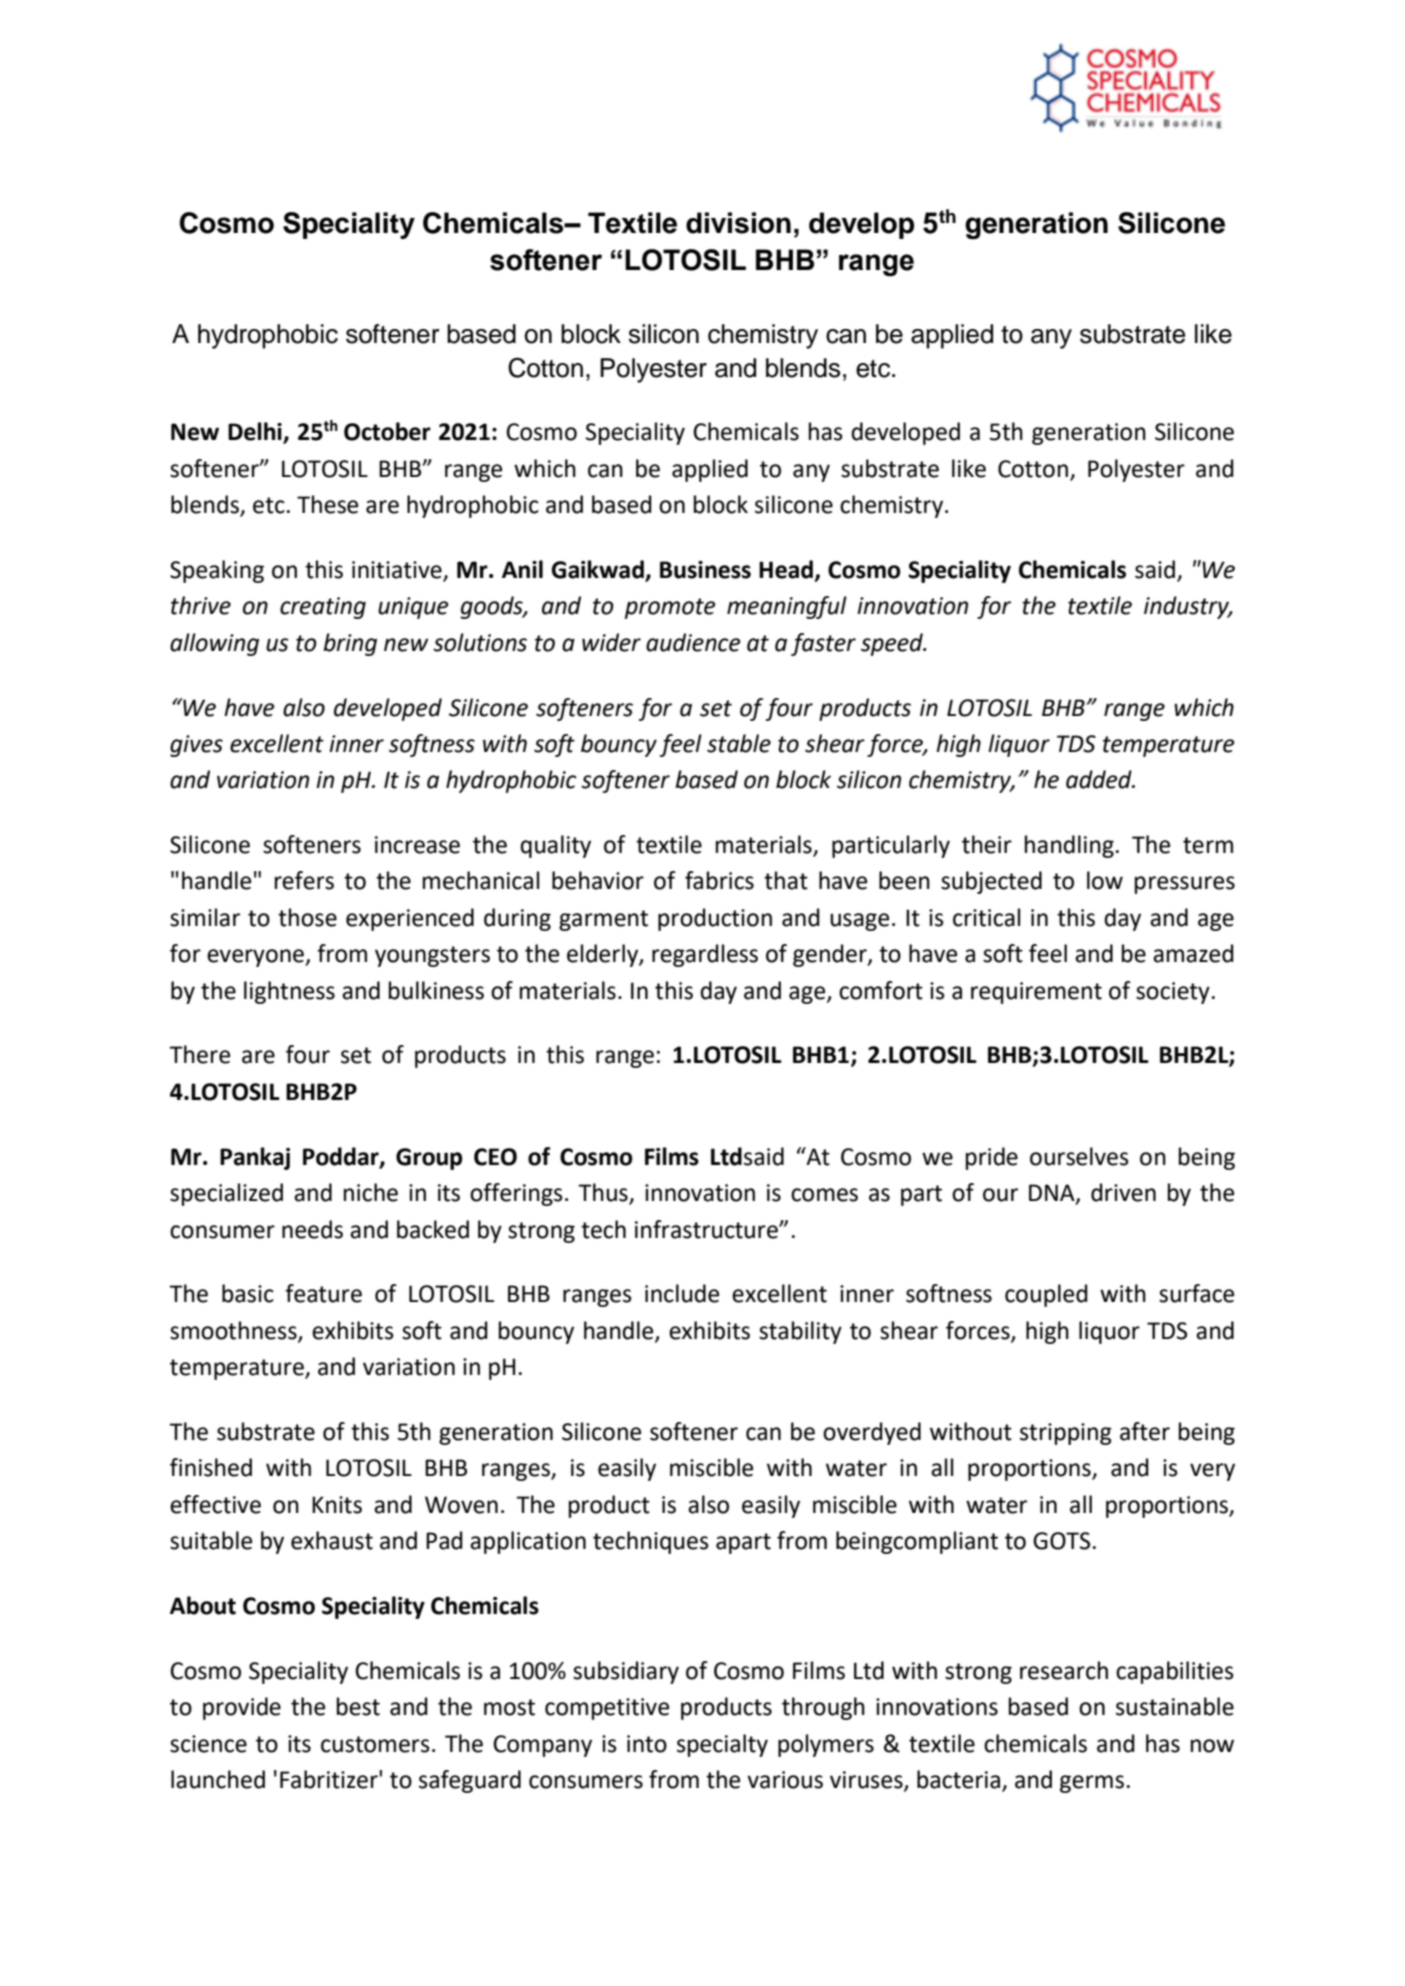  I want to click on include, so click(682, 1293).
